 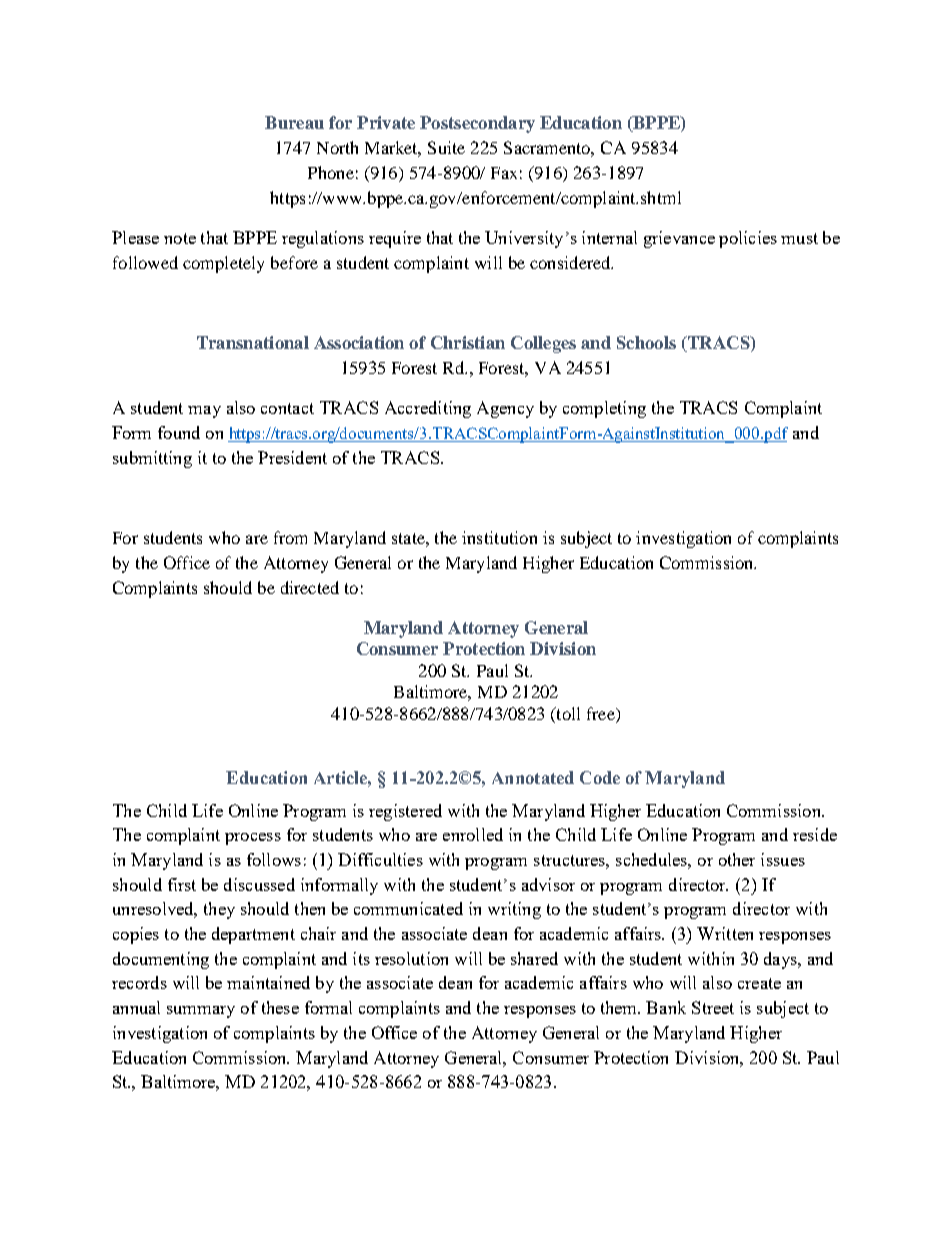 What do you see at coordinates (253, 342) in the page?
I see `Transnational` at bounding box center [253, 342].
